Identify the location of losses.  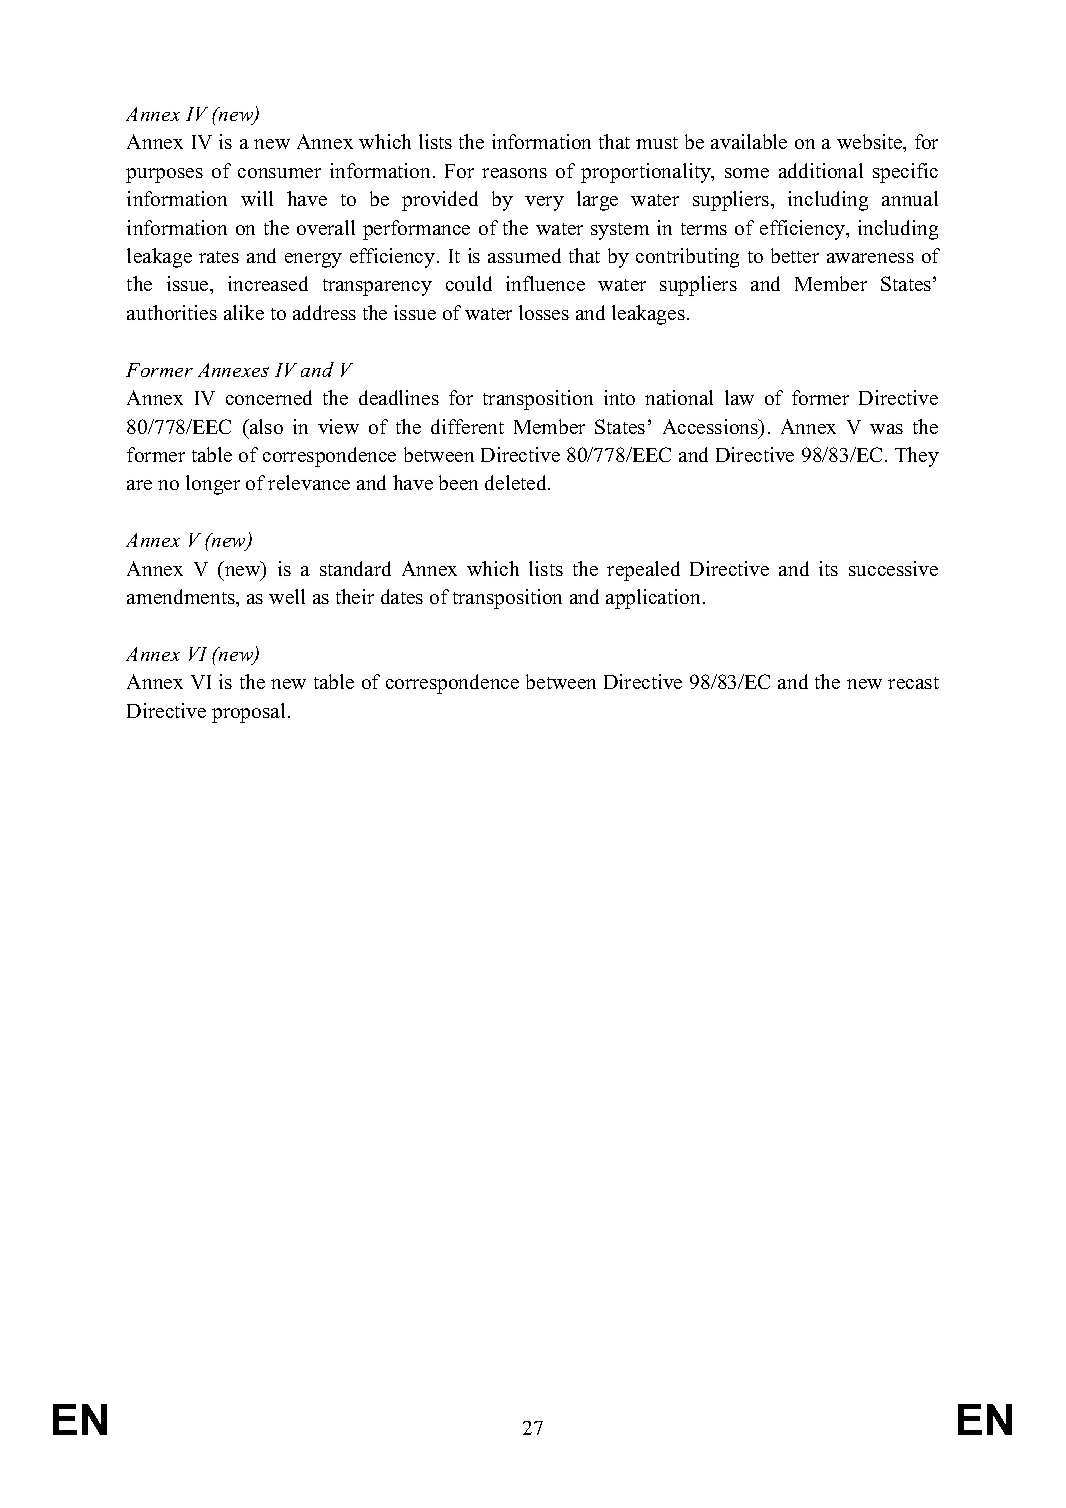
(544, 312).
